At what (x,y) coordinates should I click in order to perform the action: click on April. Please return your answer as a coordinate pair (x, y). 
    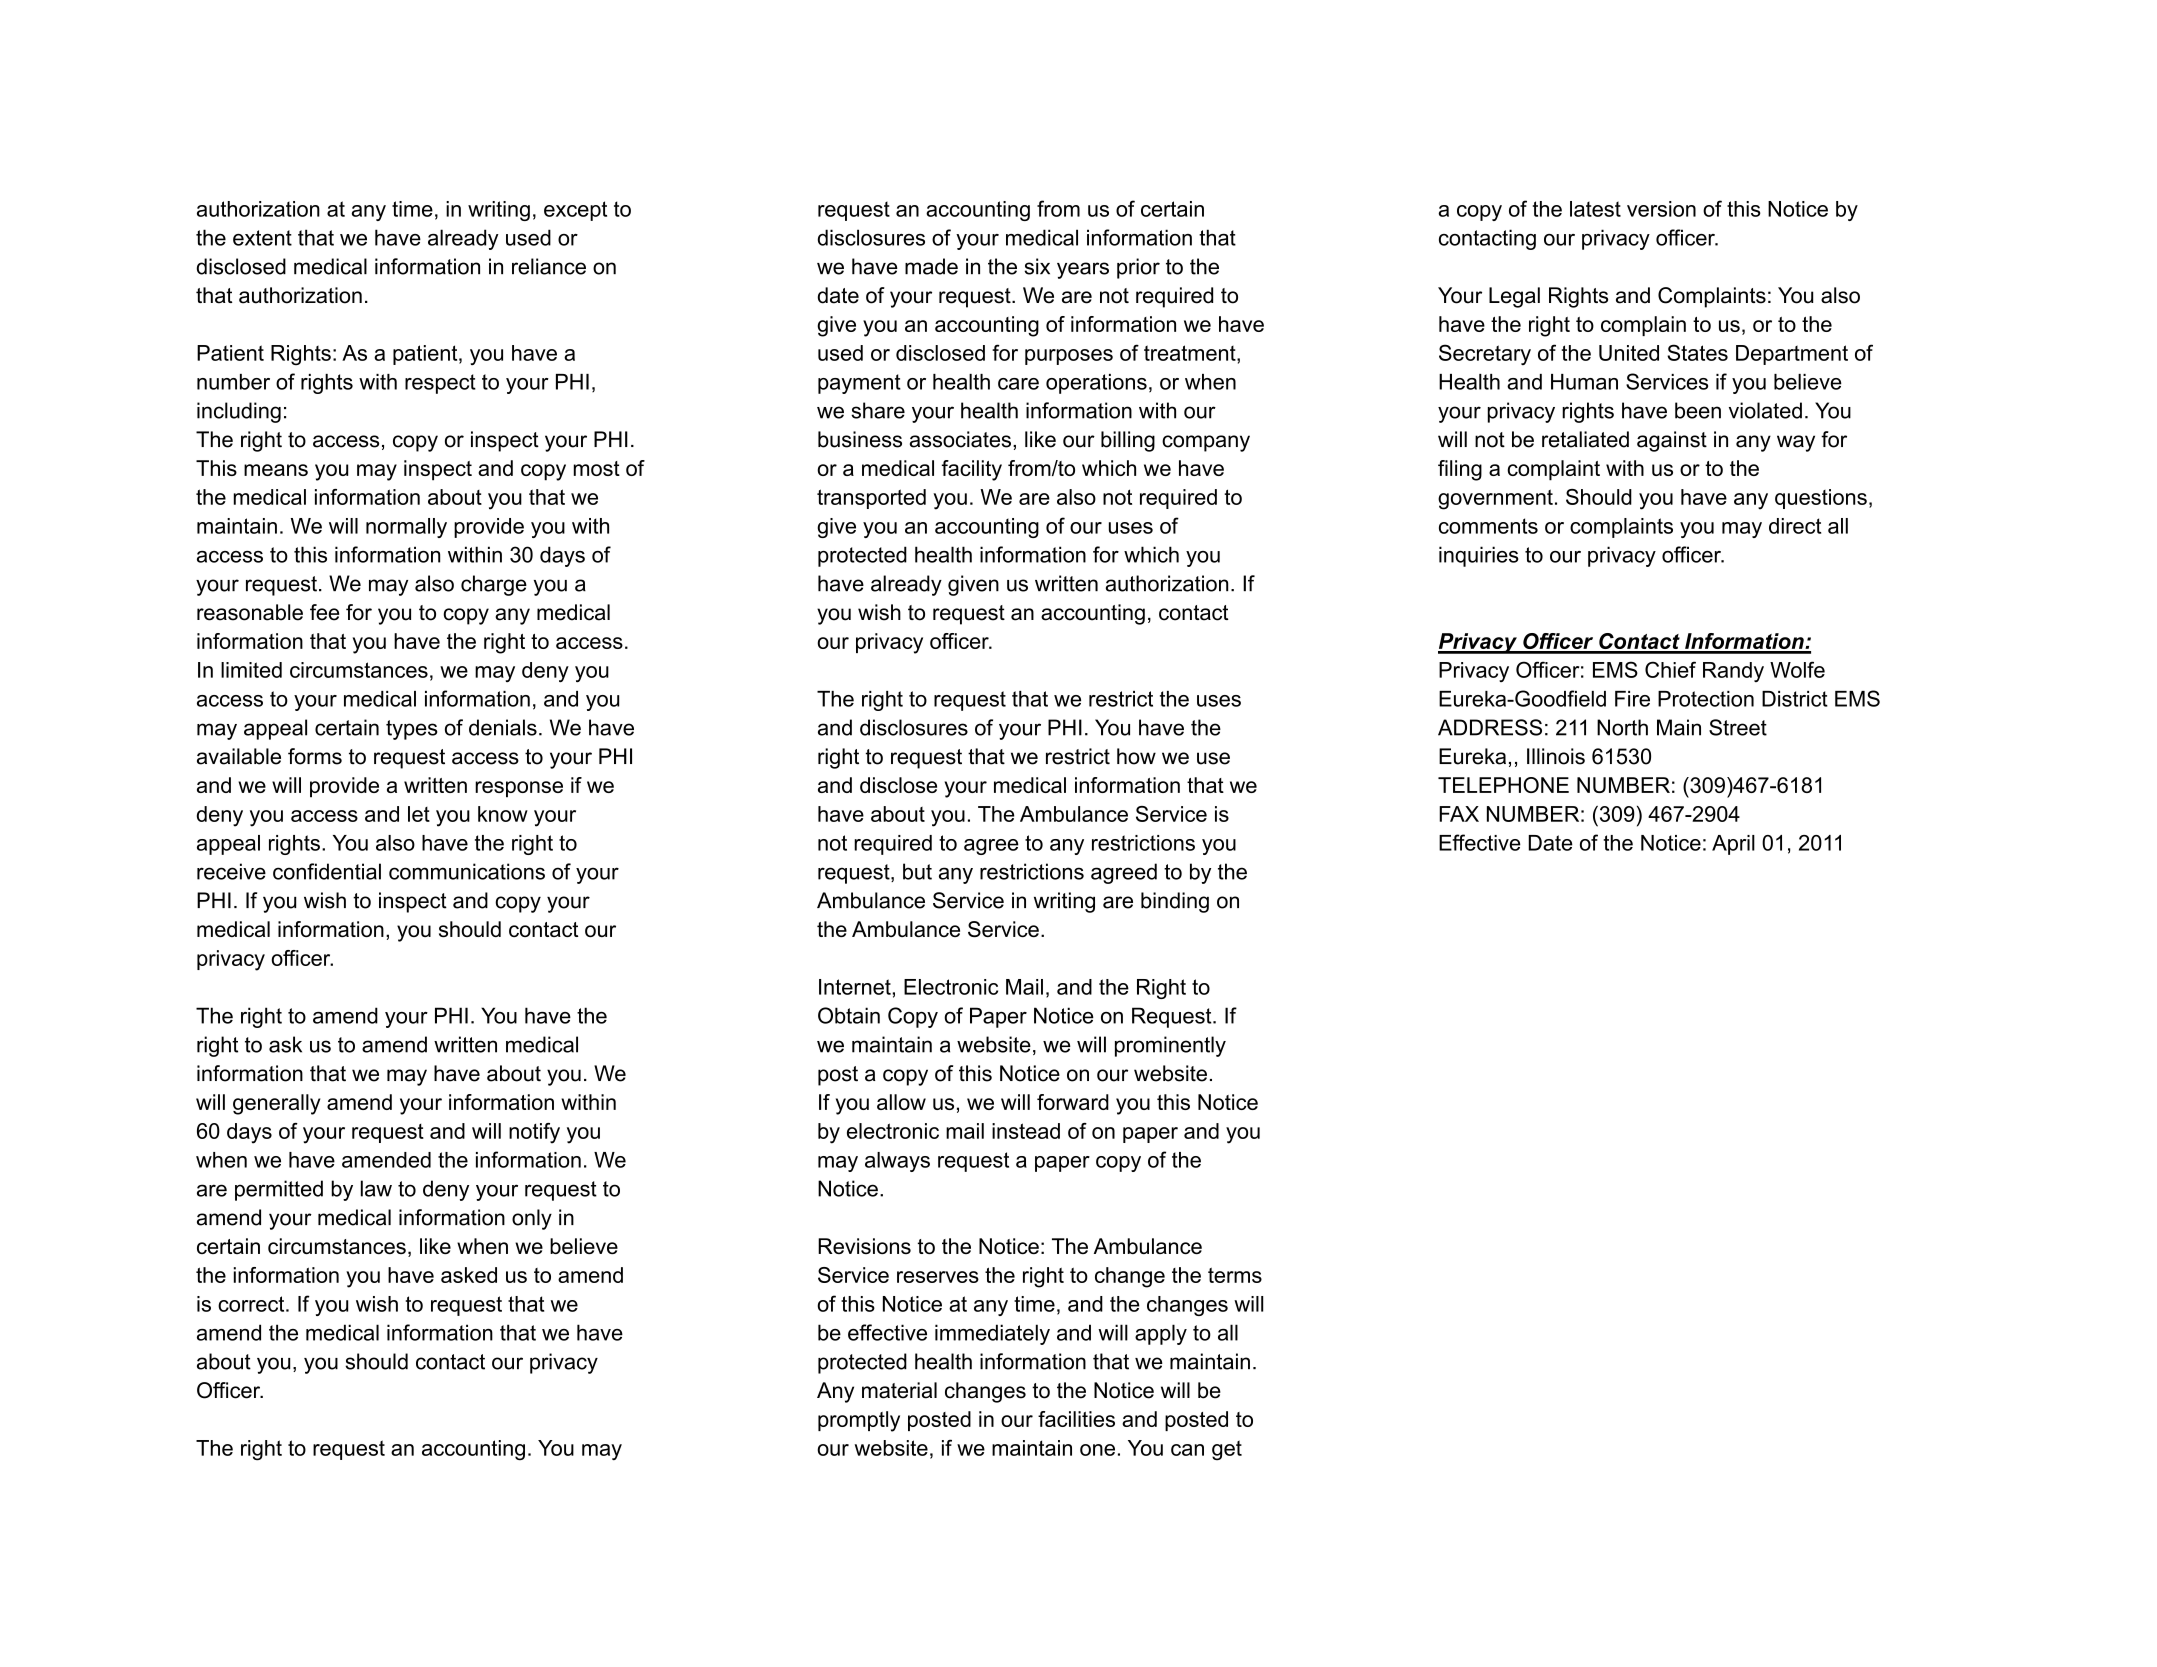
    Looking at the image, I should click on (1733, 845).
